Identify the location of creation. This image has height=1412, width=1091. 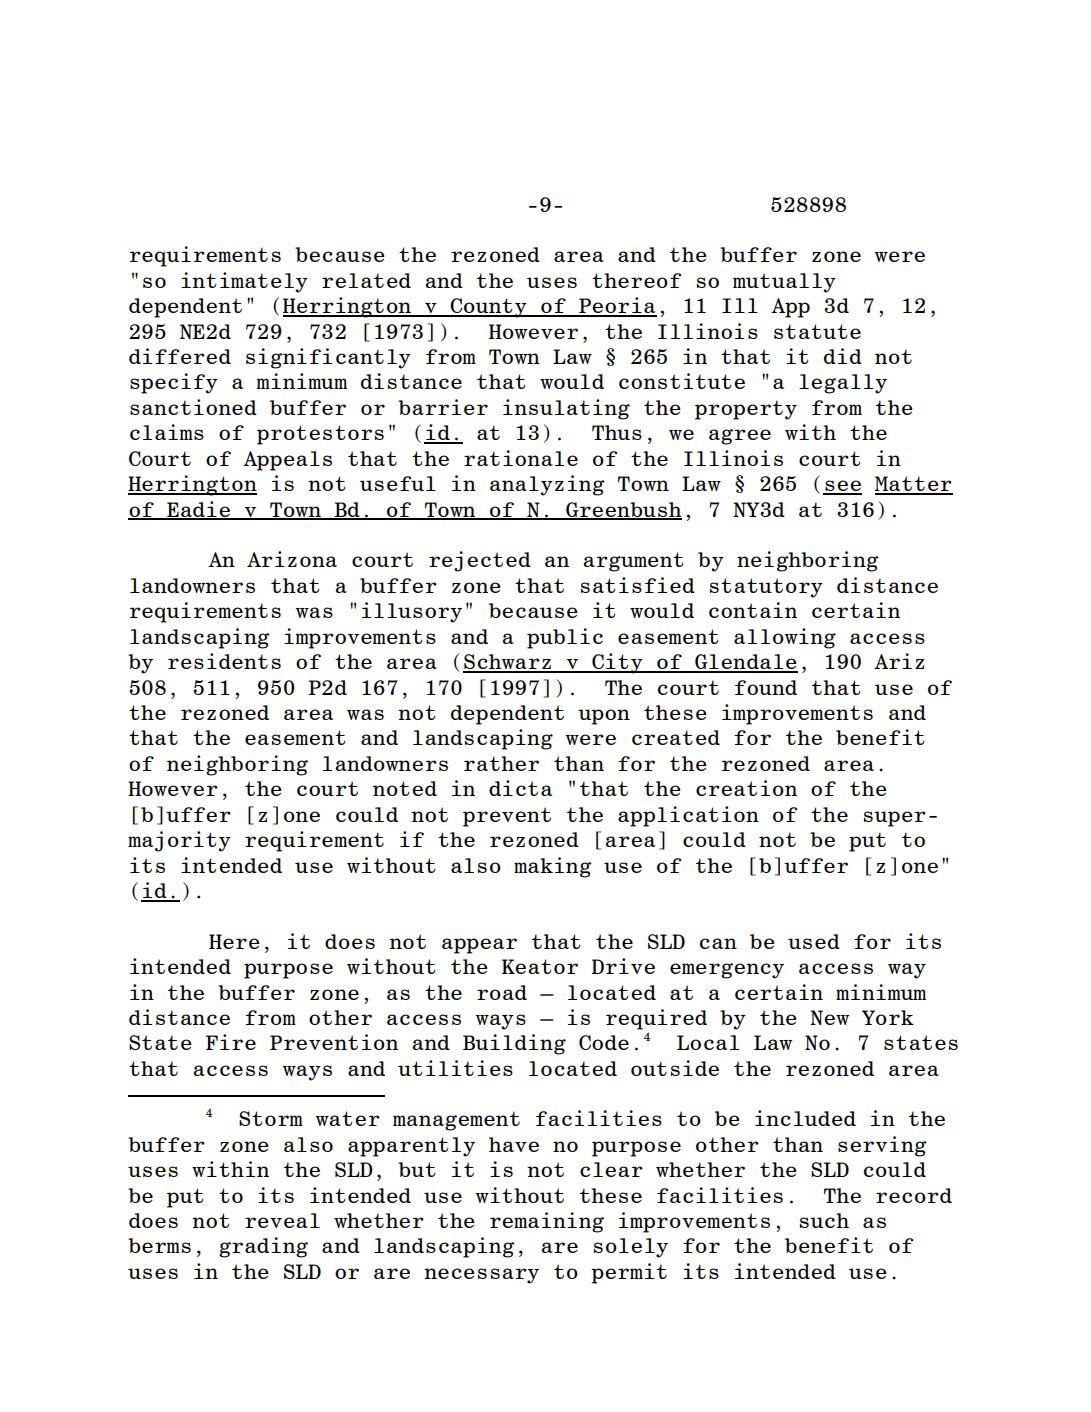
(746, 788).
